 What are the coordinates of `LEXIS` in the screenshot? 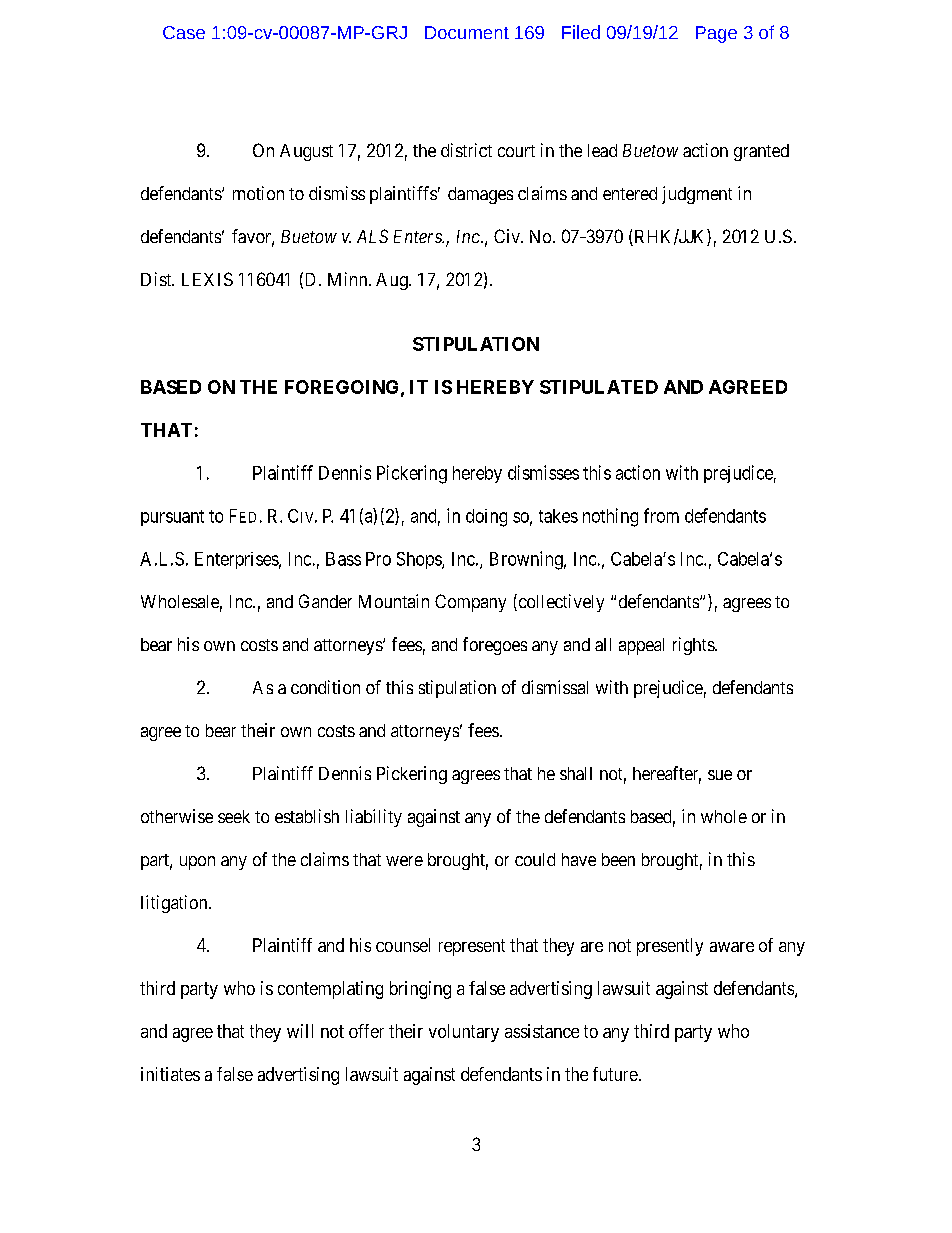 It's located at (207, 279).
